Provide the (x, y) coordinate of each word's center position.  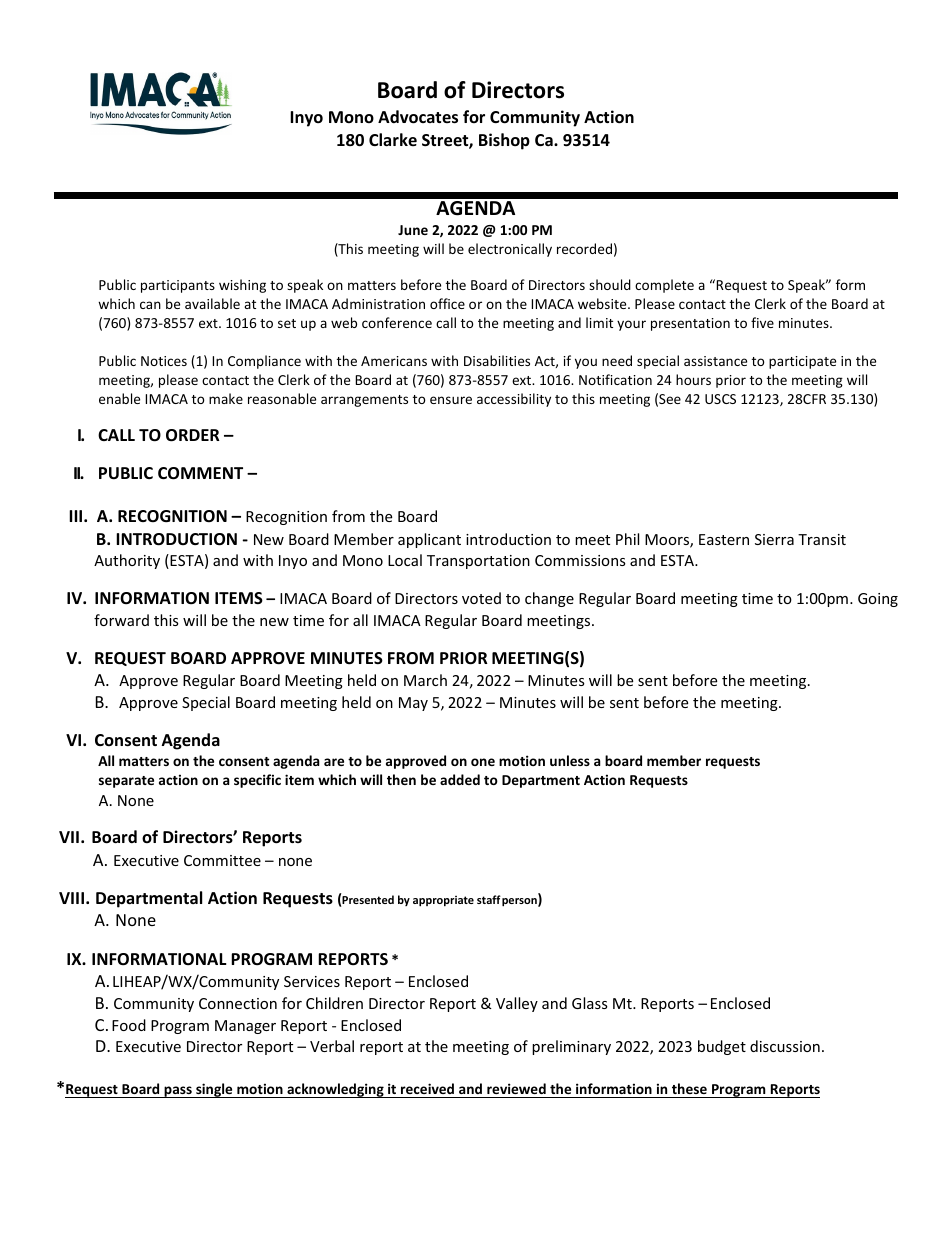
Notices (164, 361)
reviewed (516, 1090)
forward (121, 620)
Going (878, 600)
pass (178, 1092)
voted (481, 598)
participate (802, 362)
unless (570, 760)
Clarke (393, 139)
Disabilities (497, 360)
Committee (222, 860)
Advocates (418, 117)
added (460, 779)
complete (664, 286)
